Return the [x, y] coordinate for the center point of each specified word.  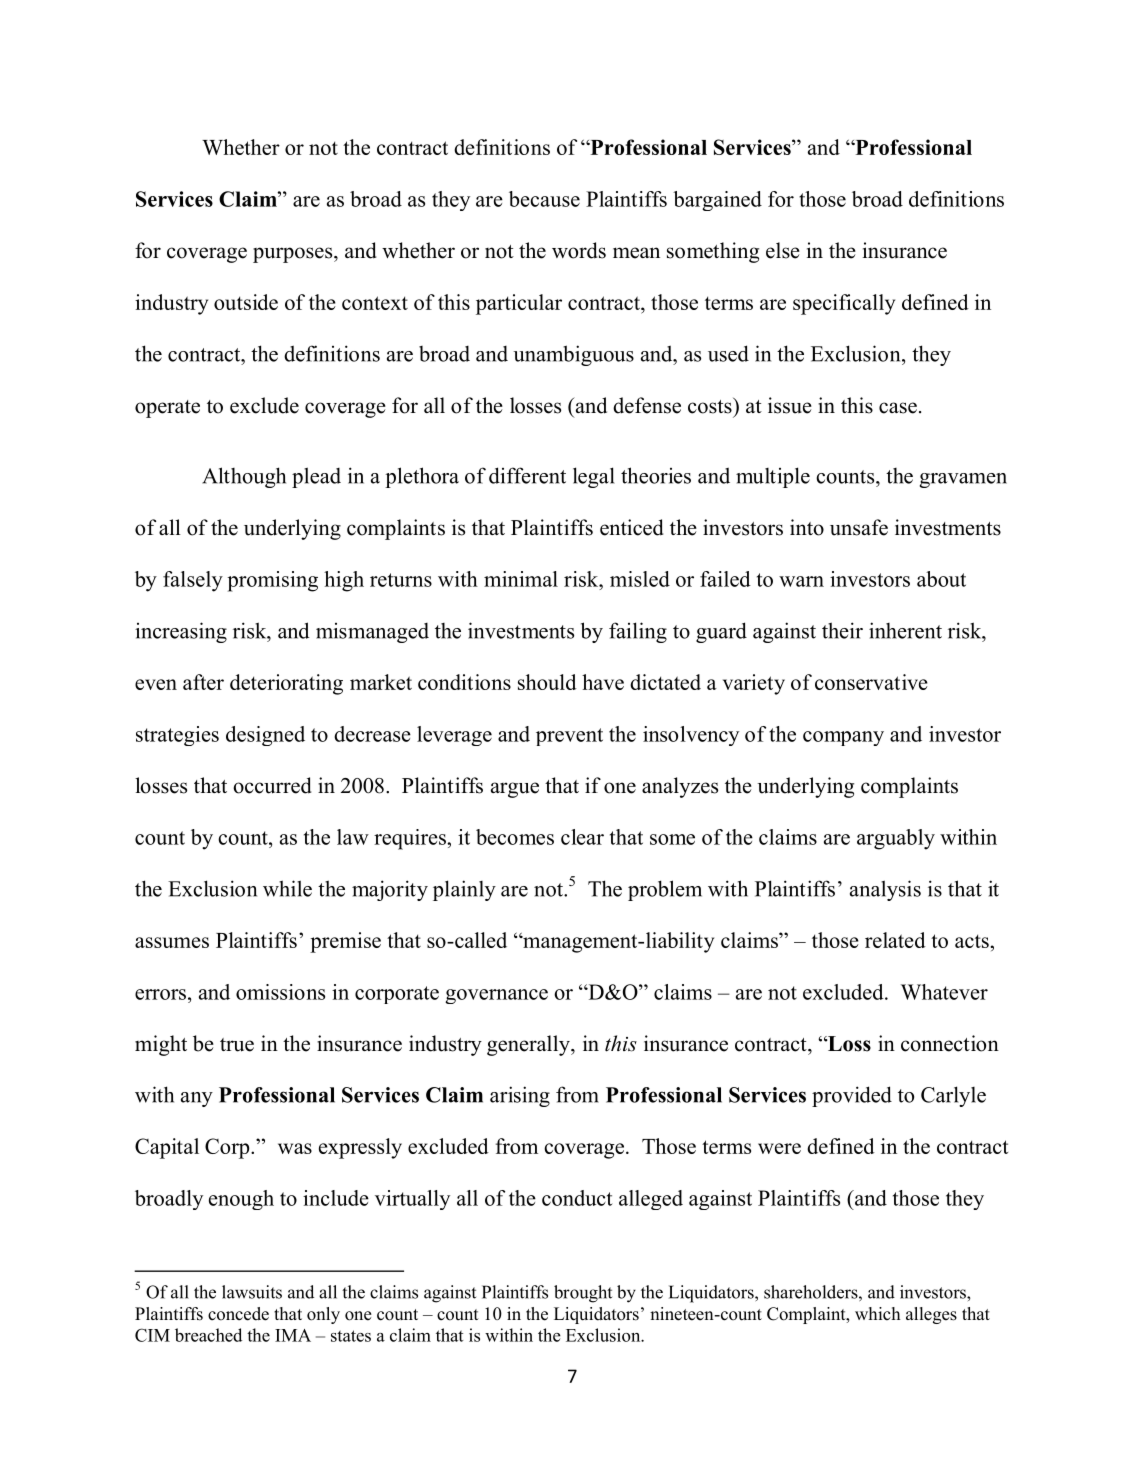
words [579, 250]
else [783, 250]
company [843, 738]
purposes [294, 255]
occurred [272, 785]
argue [515, 790]
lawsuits [252, 1292]
